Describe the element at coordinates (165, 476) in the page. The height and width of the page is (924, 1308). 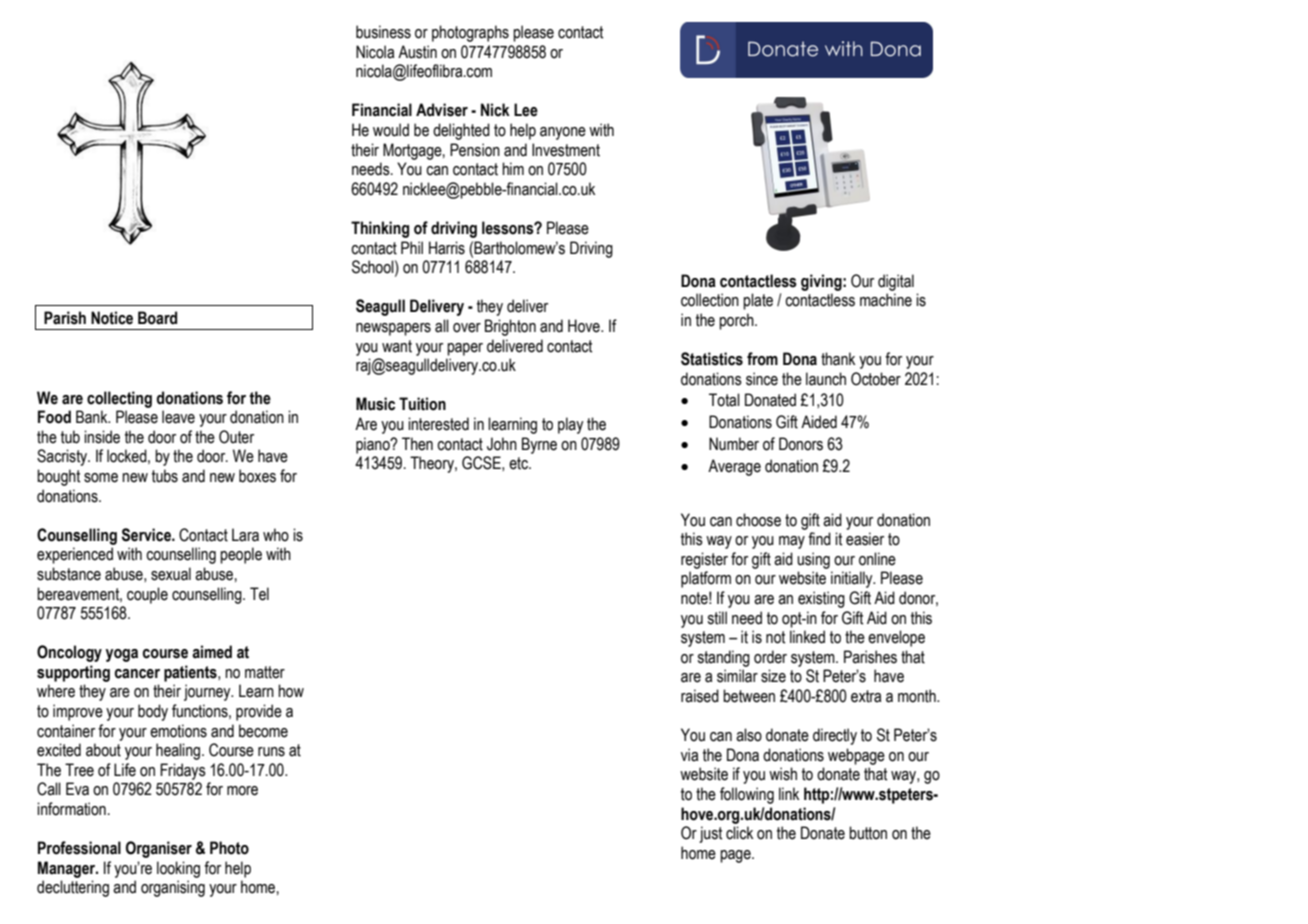
I see `tubs` at that location.
